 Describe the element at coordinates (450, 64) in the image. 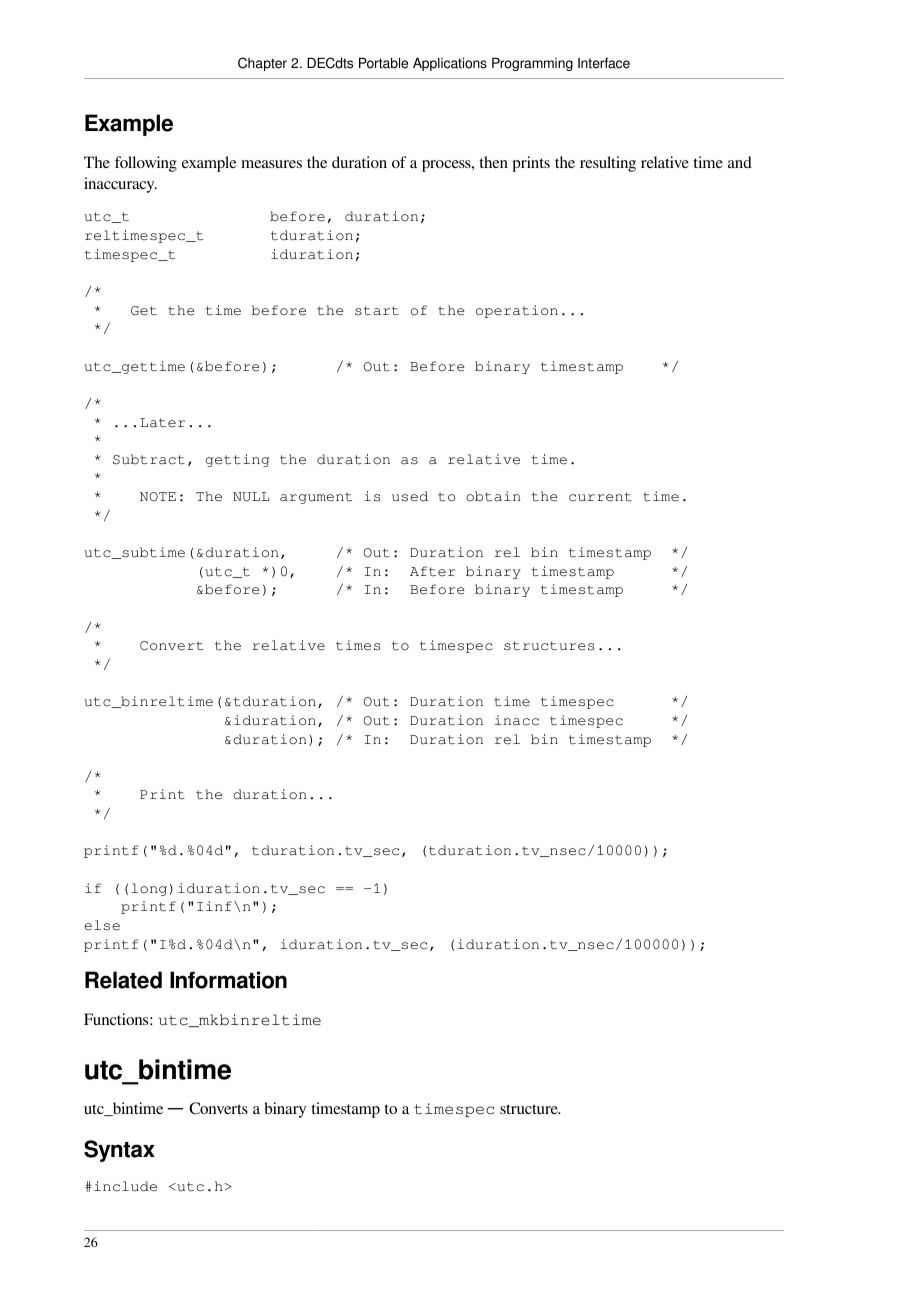

I see `Applications` at that location.
